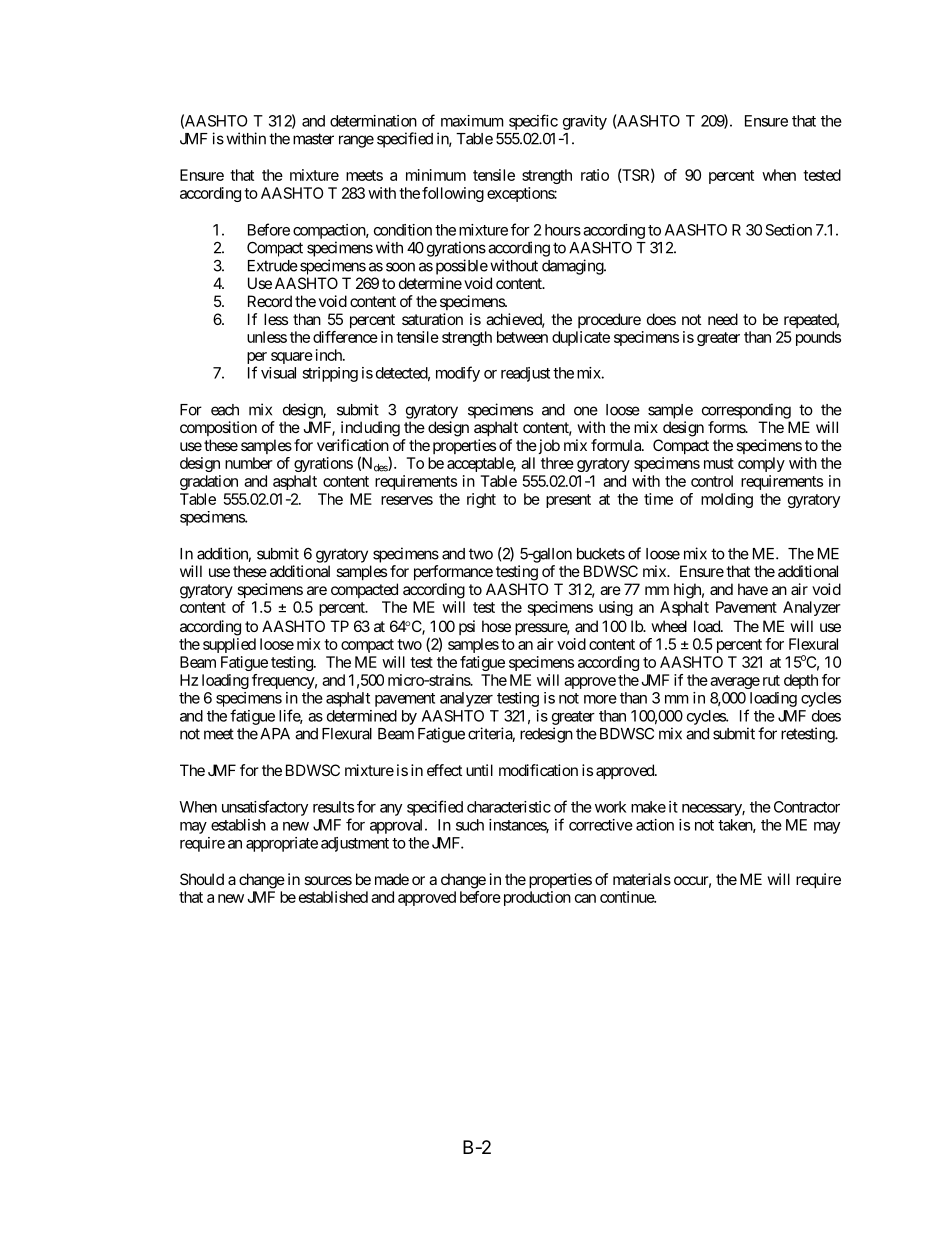 This screenshot has width=952, height=1233. I want to click on right, so click(481, 500).
